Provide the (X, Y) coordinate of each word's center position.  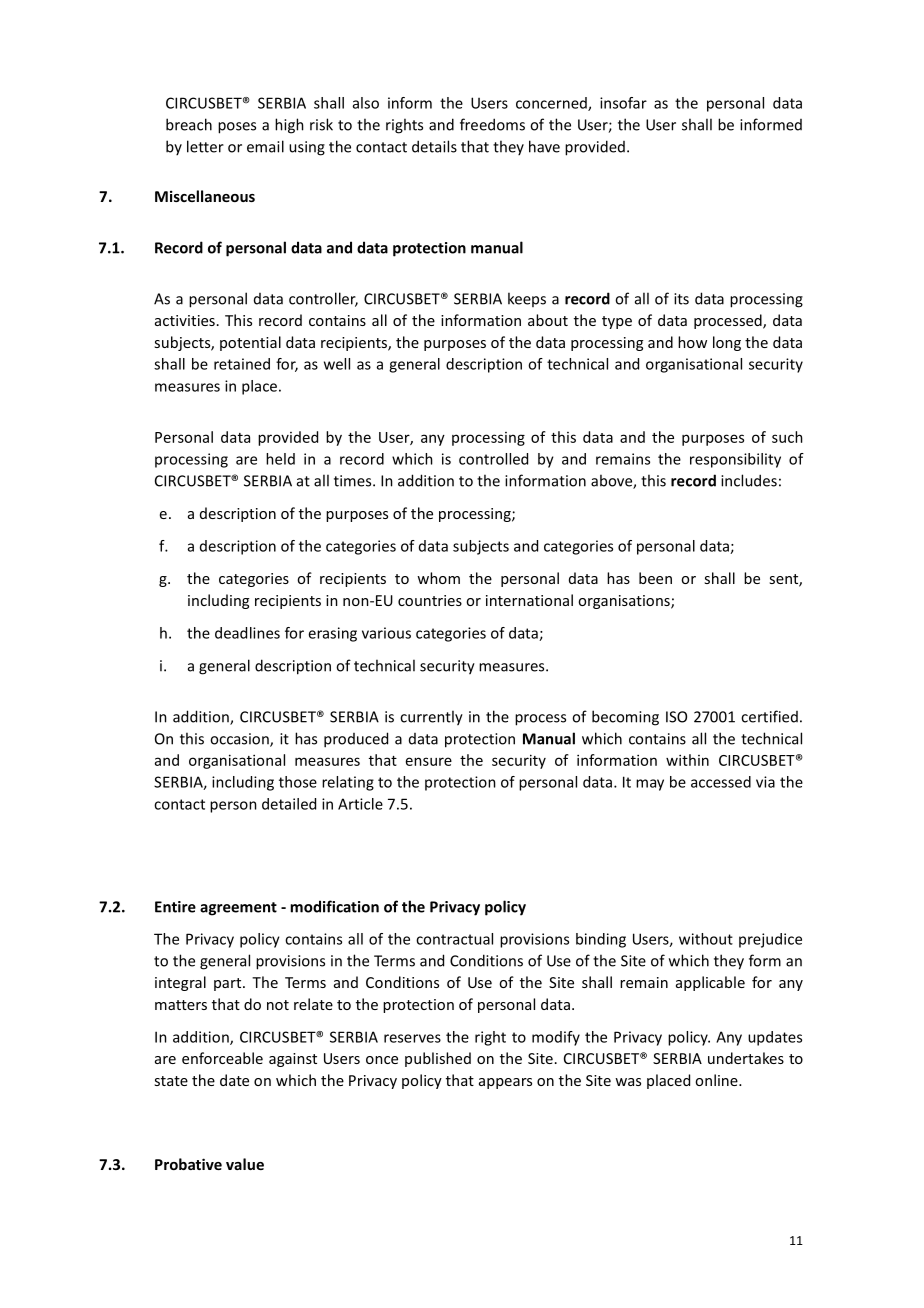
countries (430, 600)
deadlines (247, 633)
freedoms (492, 124)
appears (505, 1083)
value (245, 1164)
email (265, 146)
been (655, 578)
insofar (623, 103)
